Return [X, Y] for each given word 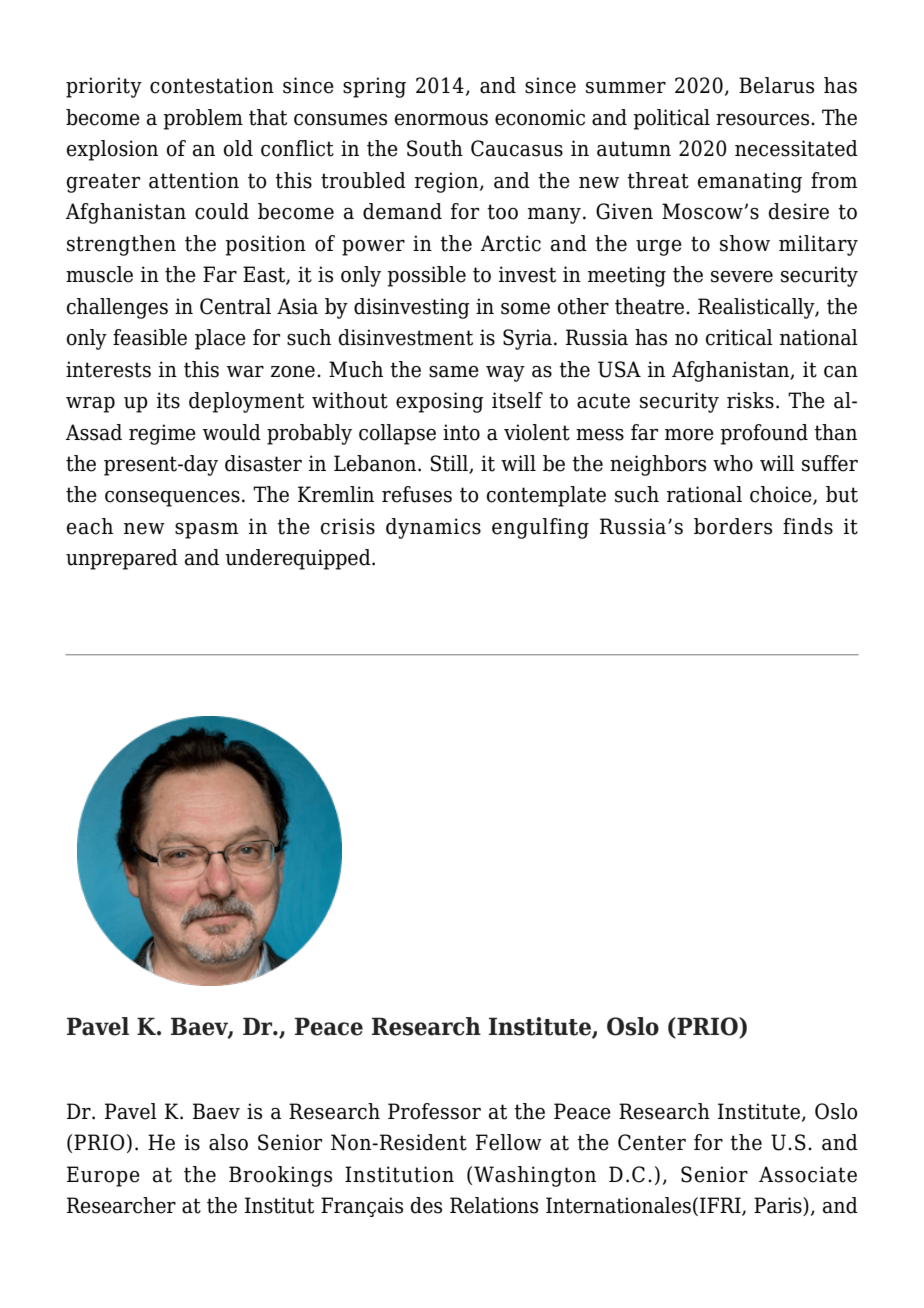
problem [203, 119]
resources [764, 120]
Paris [779, 1206]
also [228, 1142]
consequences [172, 499]
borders [733, 526]
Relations [494, 1205]
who [733, 463]
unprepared [122, 559]
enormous [441, 120]
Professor [434, 1111]
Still [450, 464]
